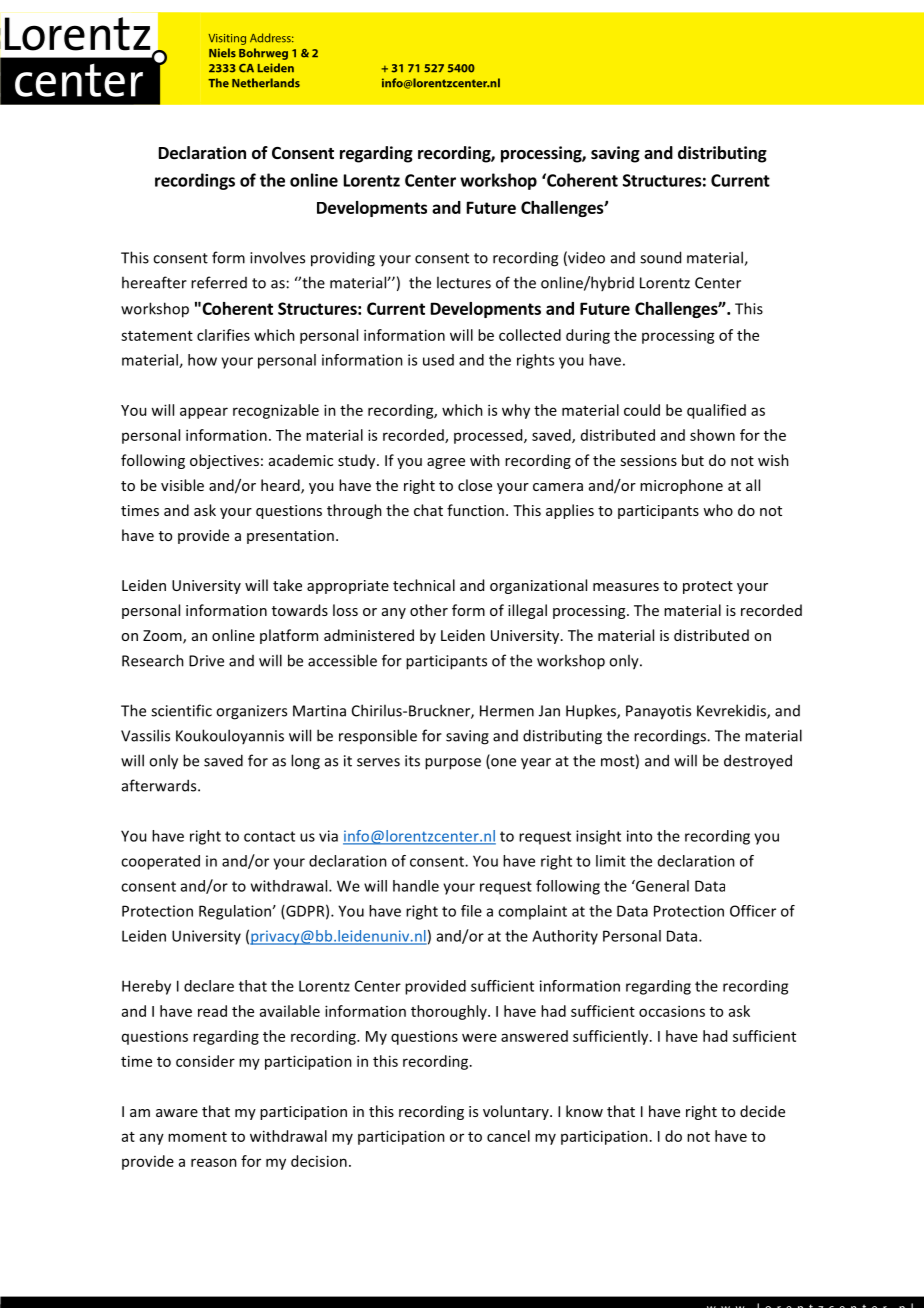 This document has width=924, height=1308. Describe the element at coordinates (660, 257) in the document. I see `sound` at that location.
